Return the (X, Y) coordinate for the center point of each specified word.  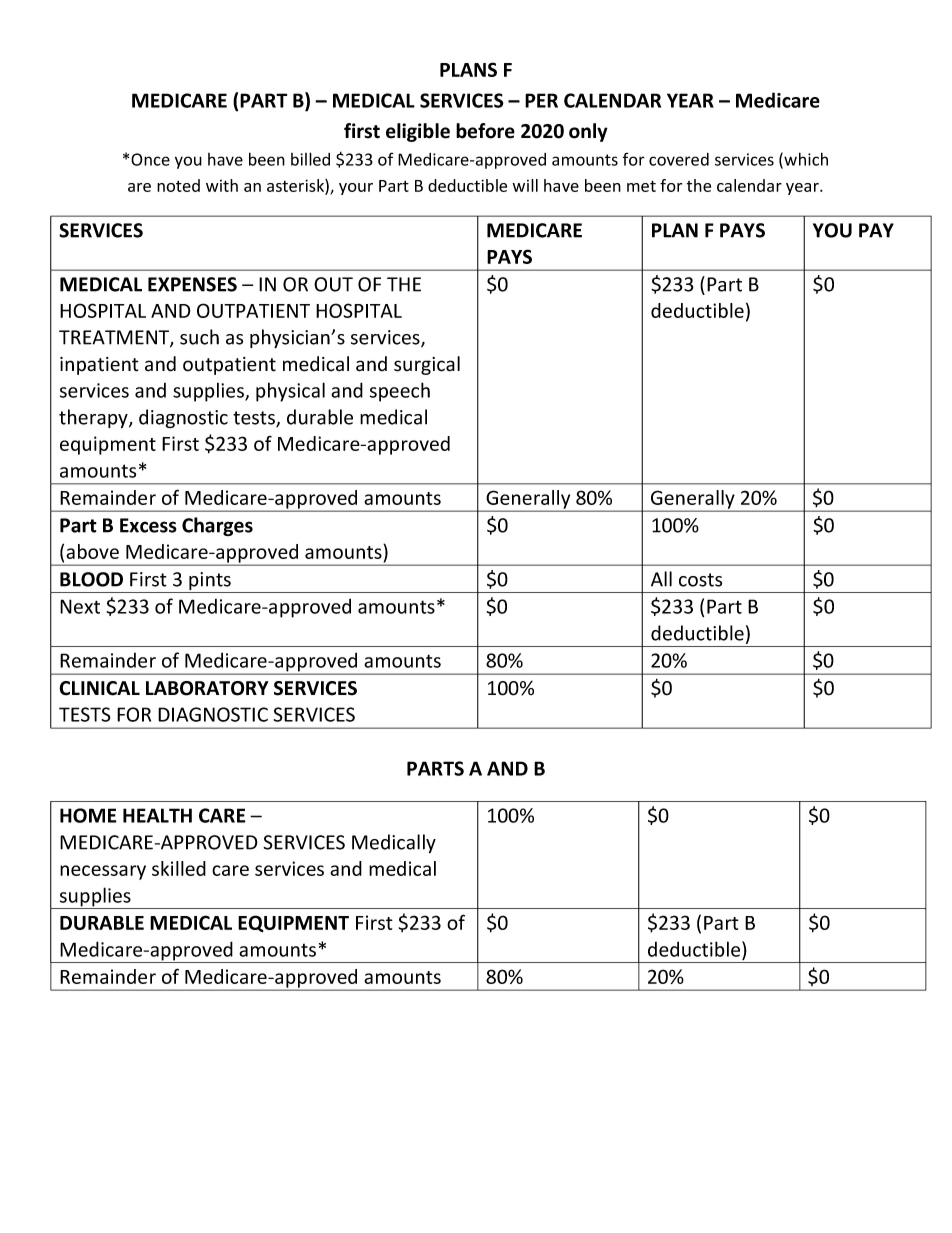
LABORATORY (207, 688)
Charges (217, 526)
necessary (103, 872)
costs (700, 580)
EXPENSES (192, 284)
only (588, 132)
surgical (427, 365)
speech (400, 392)
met (641, 186)
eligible (418, 132)
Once (150, 159)
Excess (148, 525)
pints (210, 582)
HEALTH (157, 815)
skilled (179, 868)
